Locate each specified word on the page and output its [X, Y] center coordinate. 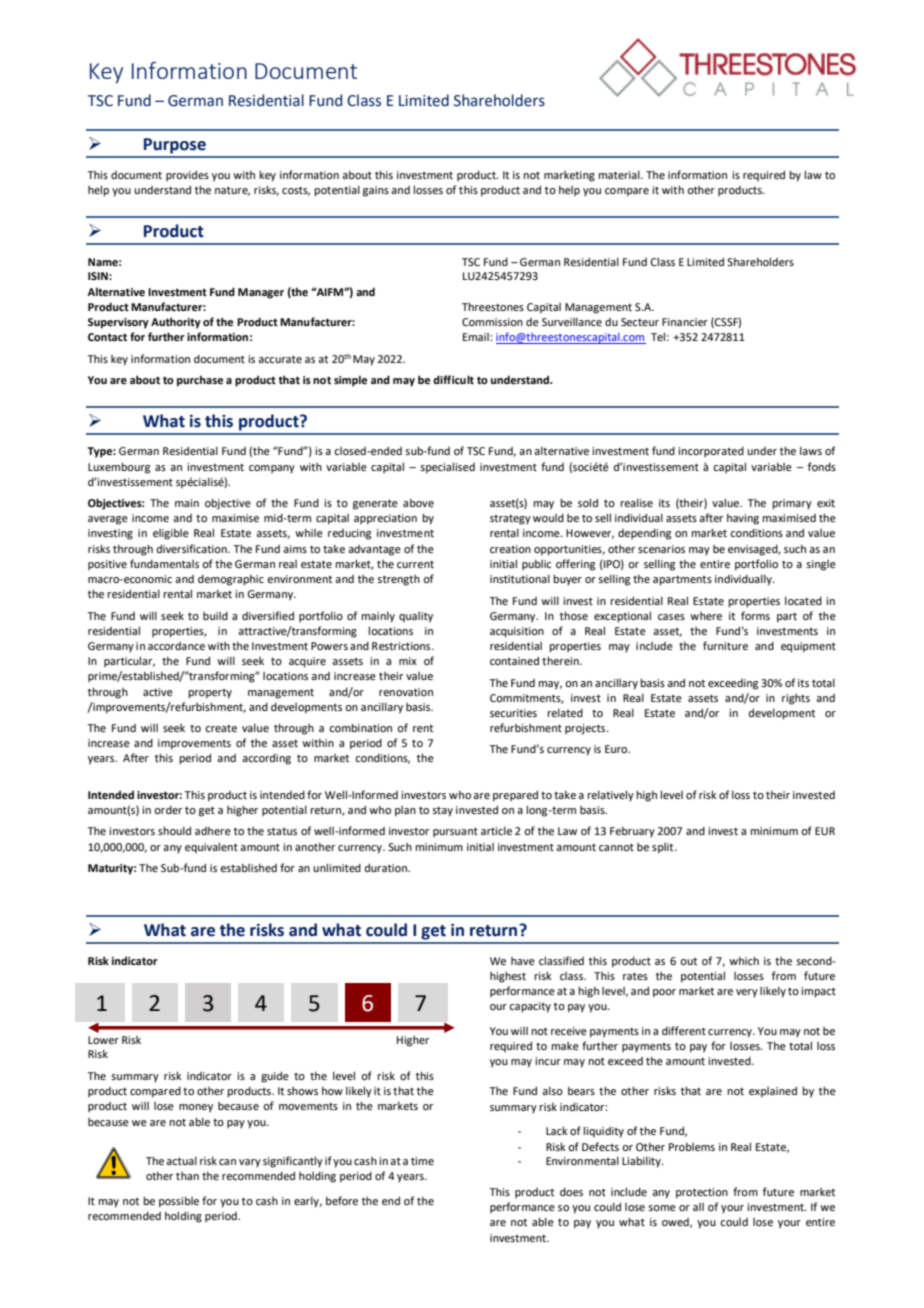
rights [796, 699]
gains [376, 191]
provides [187, 175]
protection [702, 1193]
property [210, 694]
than [187, 1176]
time [422, 1161]
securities [513, 713]
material [620, 175]
